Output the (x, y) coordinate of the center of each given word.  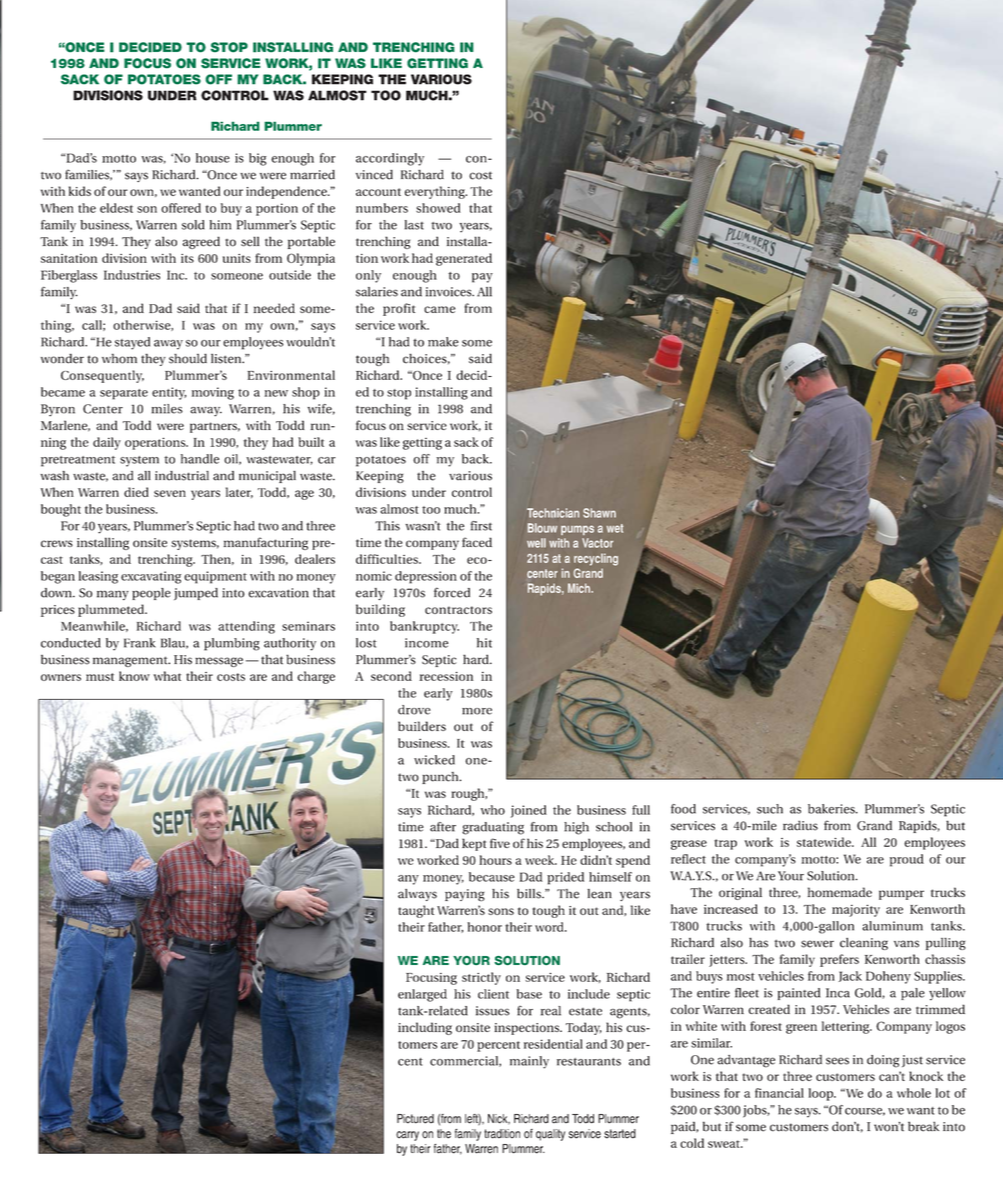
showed (438, 208)
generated (464, 259)
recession (446, 676)
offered (181, 208)
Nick (499, 1119)
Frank (140, 643)
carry (407, 1136)
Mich (580, 588)
